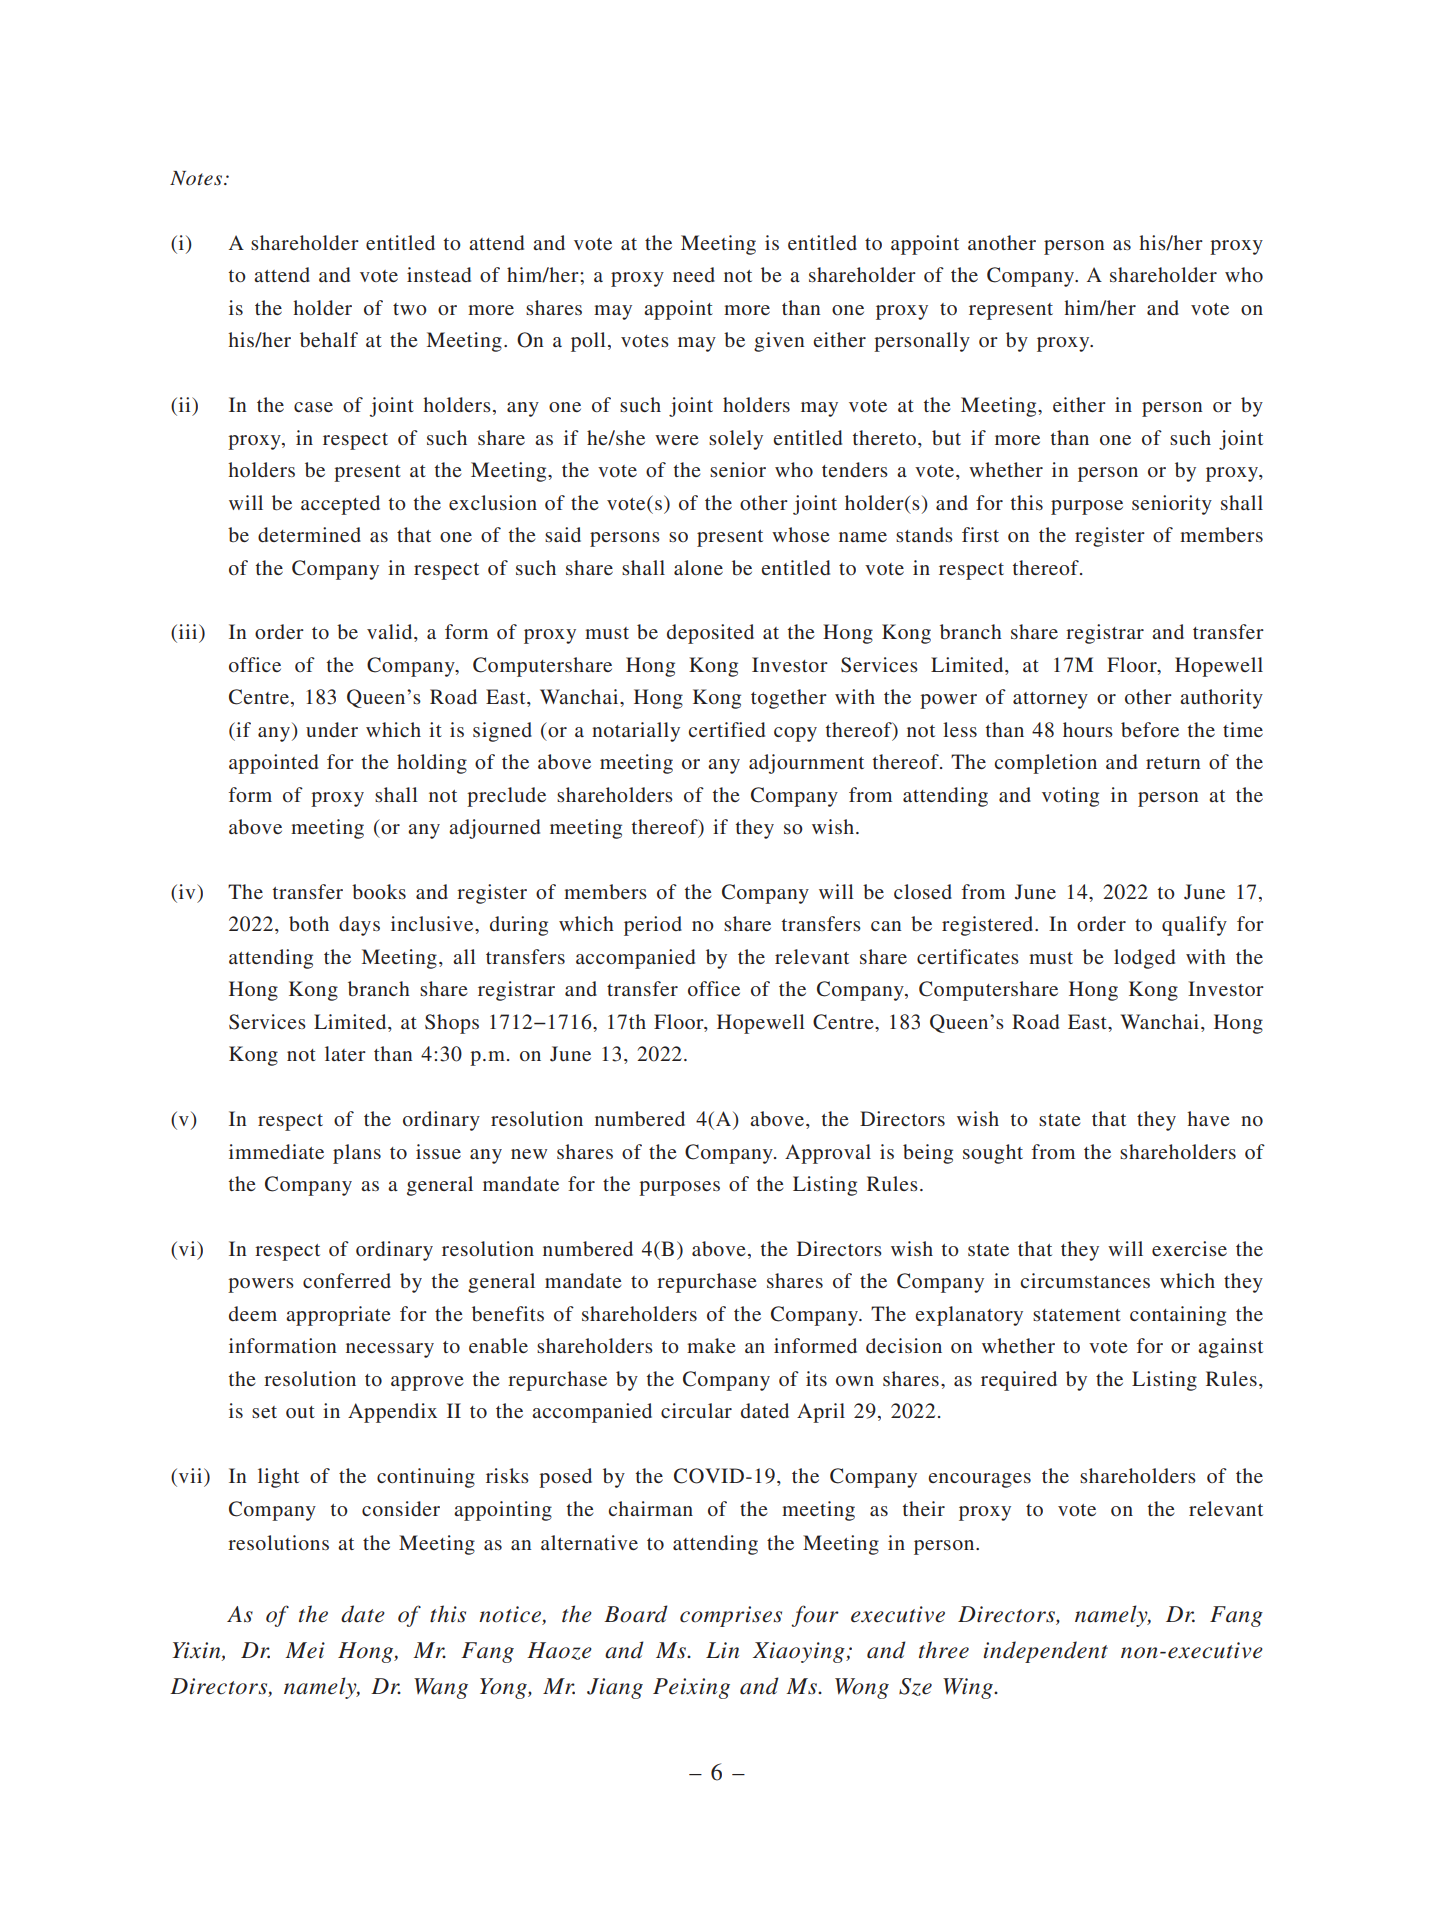 Image resolution: width=1434 pixels, height=1912 pixels. Describe the element at coordinates (694, 274) in the screenshot. I see `need` at that location.
